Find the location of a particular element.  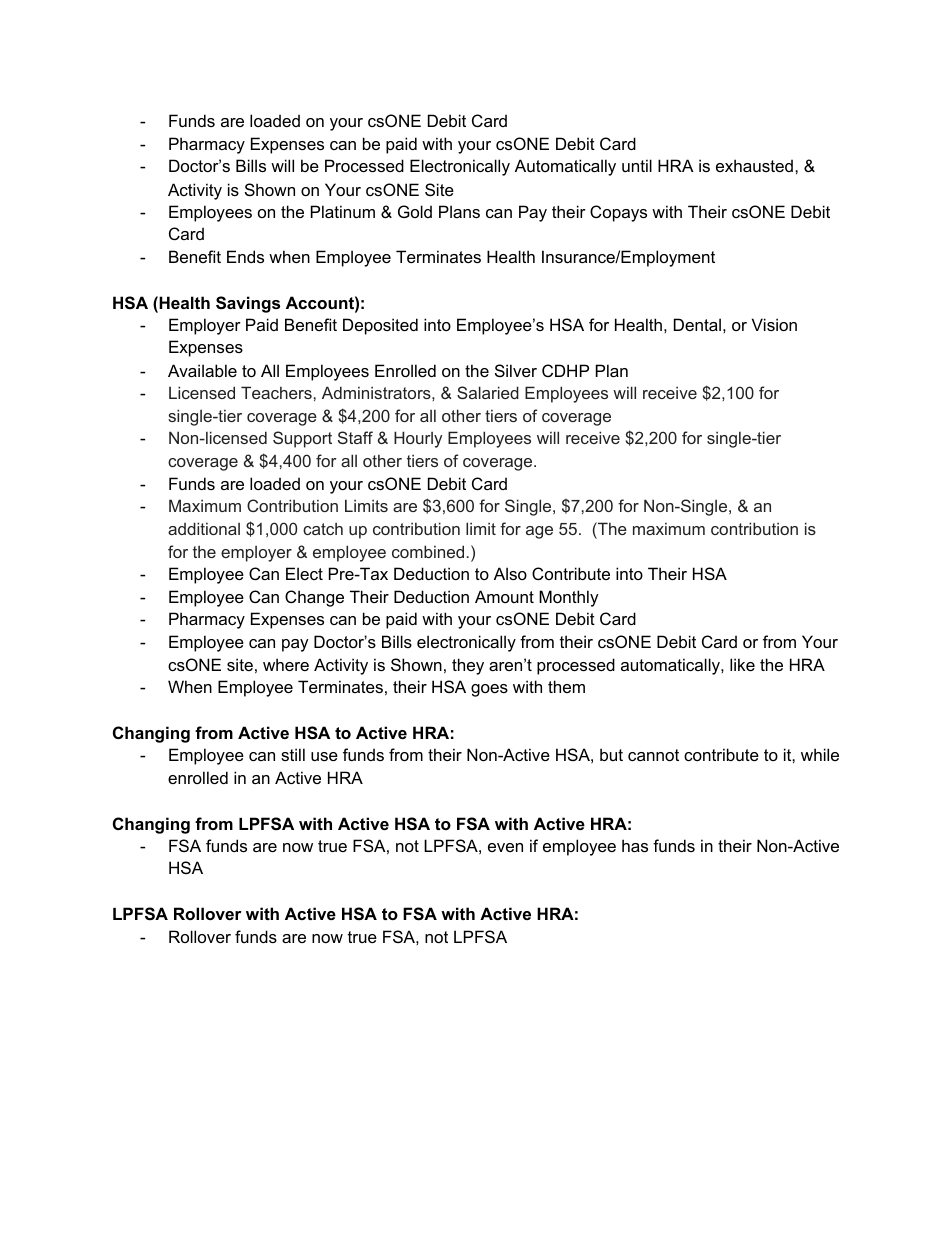

exhausted is located at coordinates (754, 165).
